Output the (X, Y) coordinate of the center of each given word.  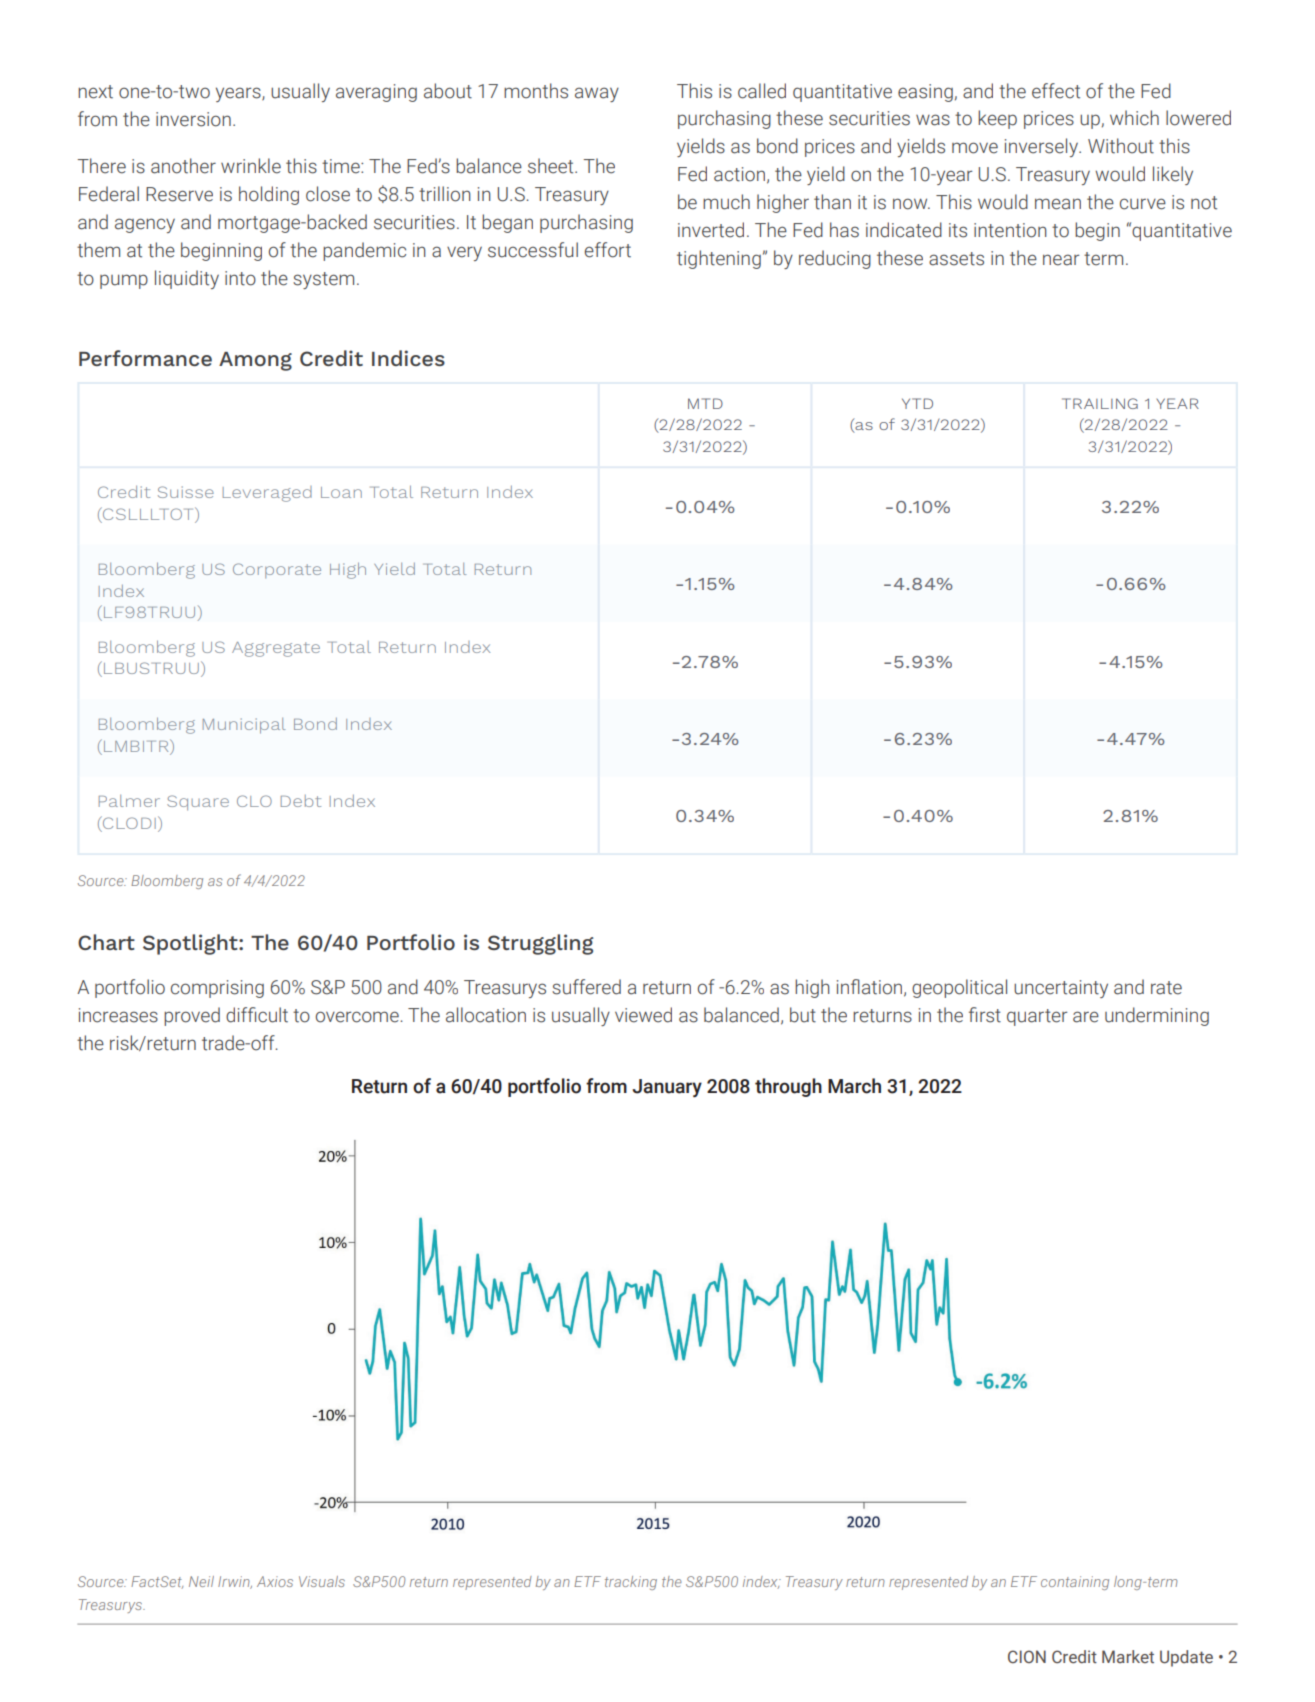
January (667, 1088)
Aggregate (276, 649)
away (597, 94)
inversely (1042, 147)
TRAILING (1100, 403)
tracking (631, 1583)
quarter (1037, 1017)
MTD (705, 403)
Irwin (235, 1582)
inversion (193, 119)
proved (192, 1016)
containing (1075, 1583)
